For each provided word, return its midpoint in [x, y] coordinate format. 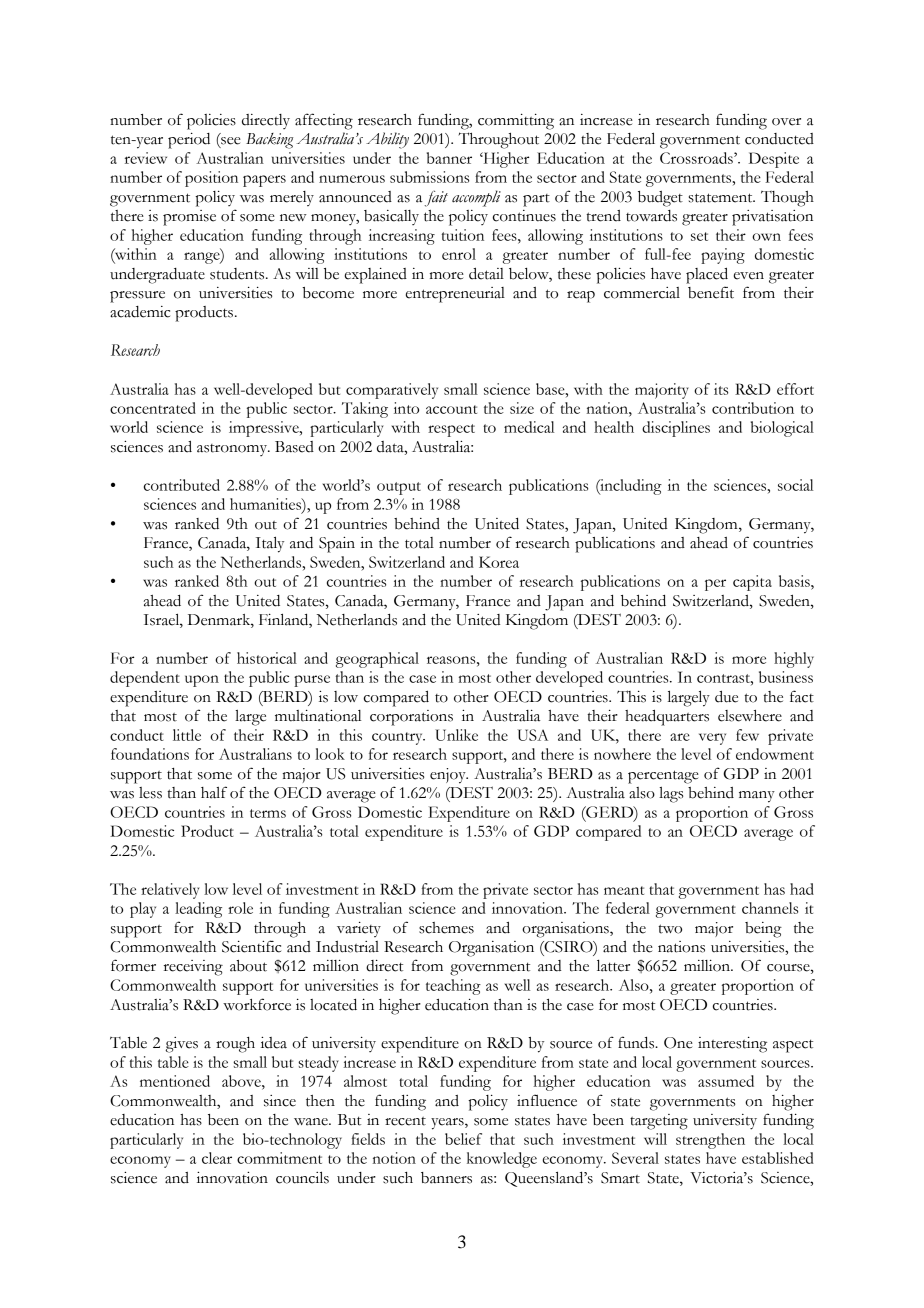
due [726, 696]
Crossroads [697, 158]
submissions [429, 177]
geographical [377, 660]
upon [202, 681]
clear [217, 1158]
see [230, 142]
